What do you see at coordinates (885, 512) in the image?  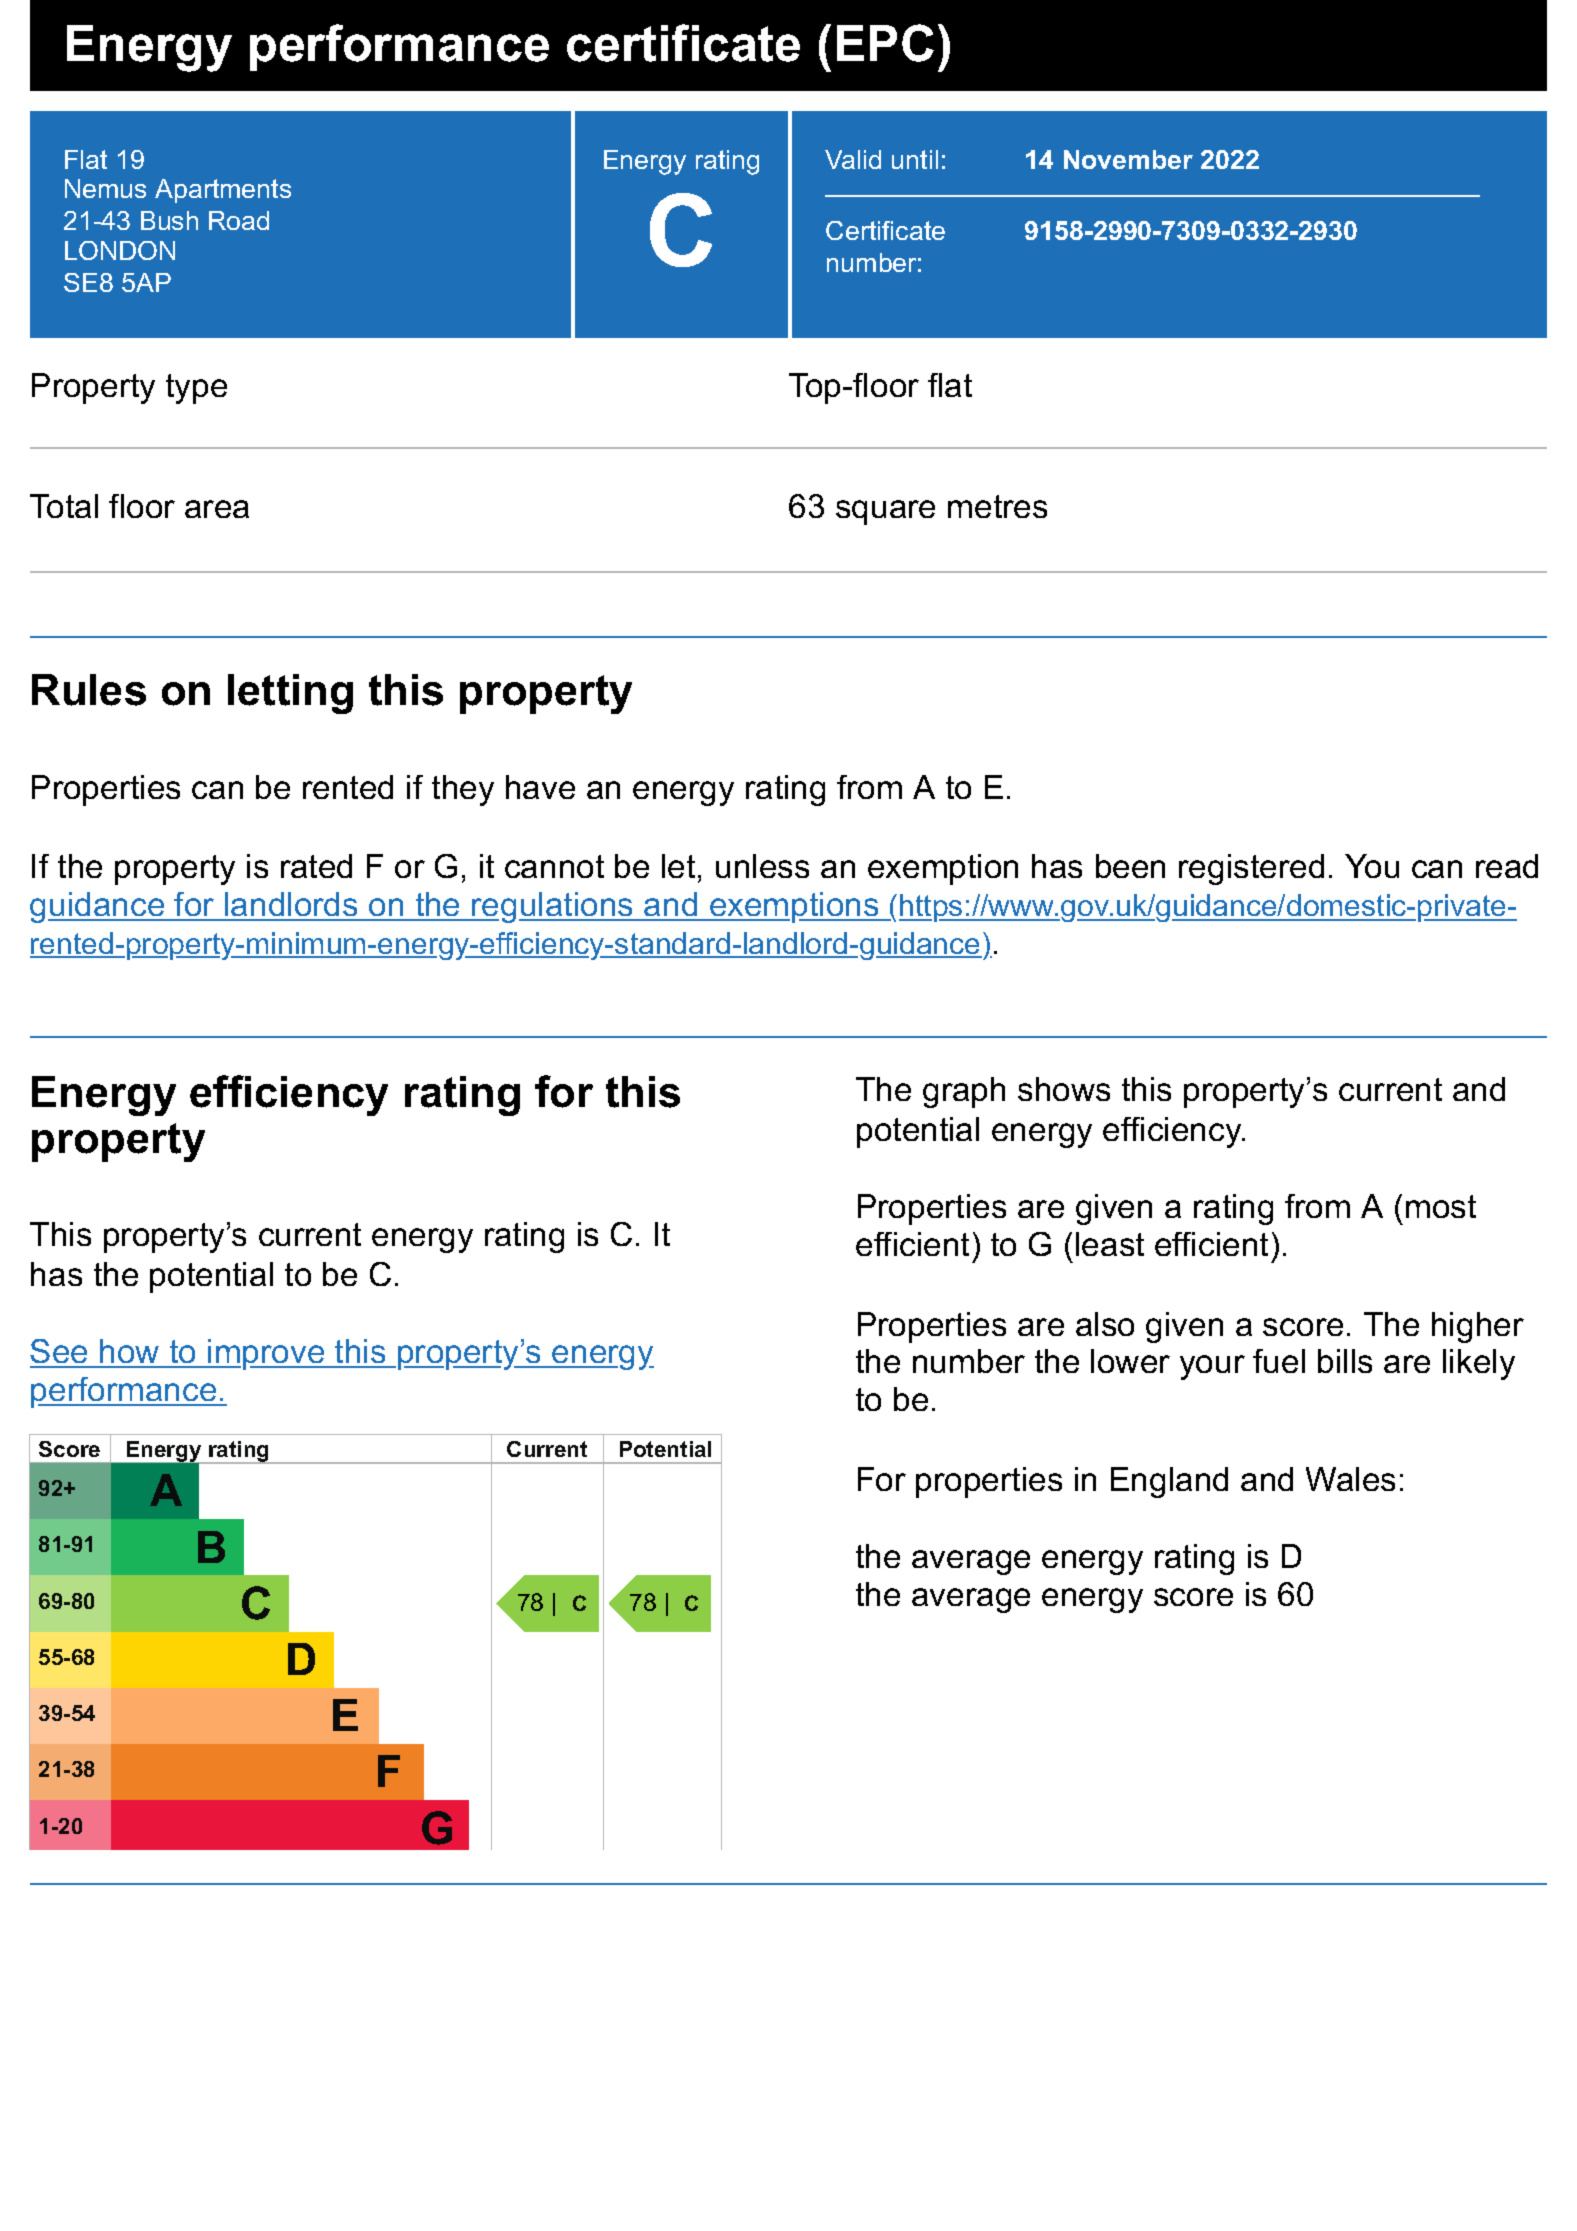 I see `square` at bounding box center [885, 512].
